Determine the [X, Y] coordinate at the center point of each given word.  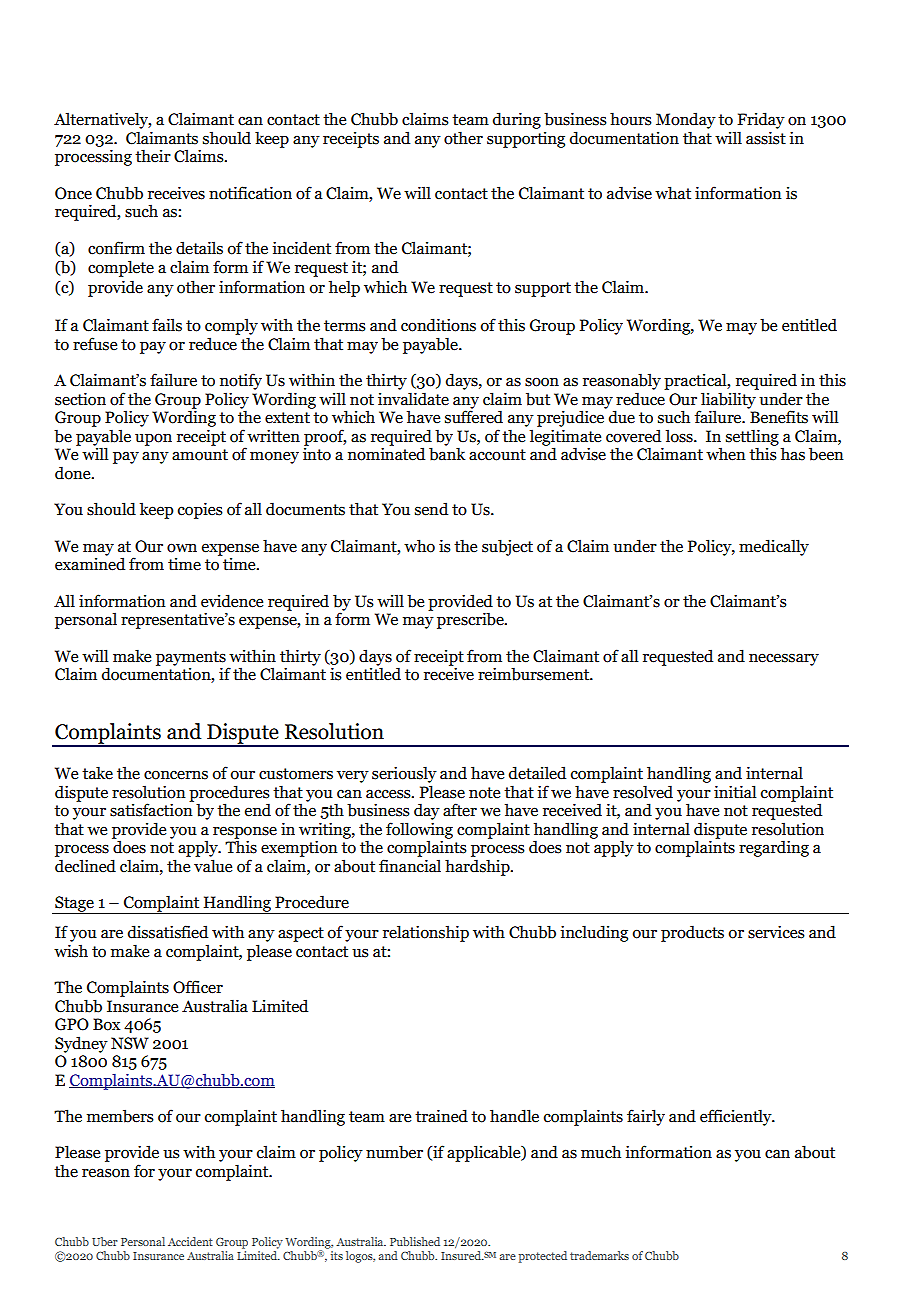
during [517, 120]
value [213, 866]
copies [200, 510]
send [431, 509]
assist [766, 138]
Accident [190, 1241]
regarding [774, 848]
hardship [478, 867]
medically [774, 547]
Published [415, 1241]
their [153, 156]
